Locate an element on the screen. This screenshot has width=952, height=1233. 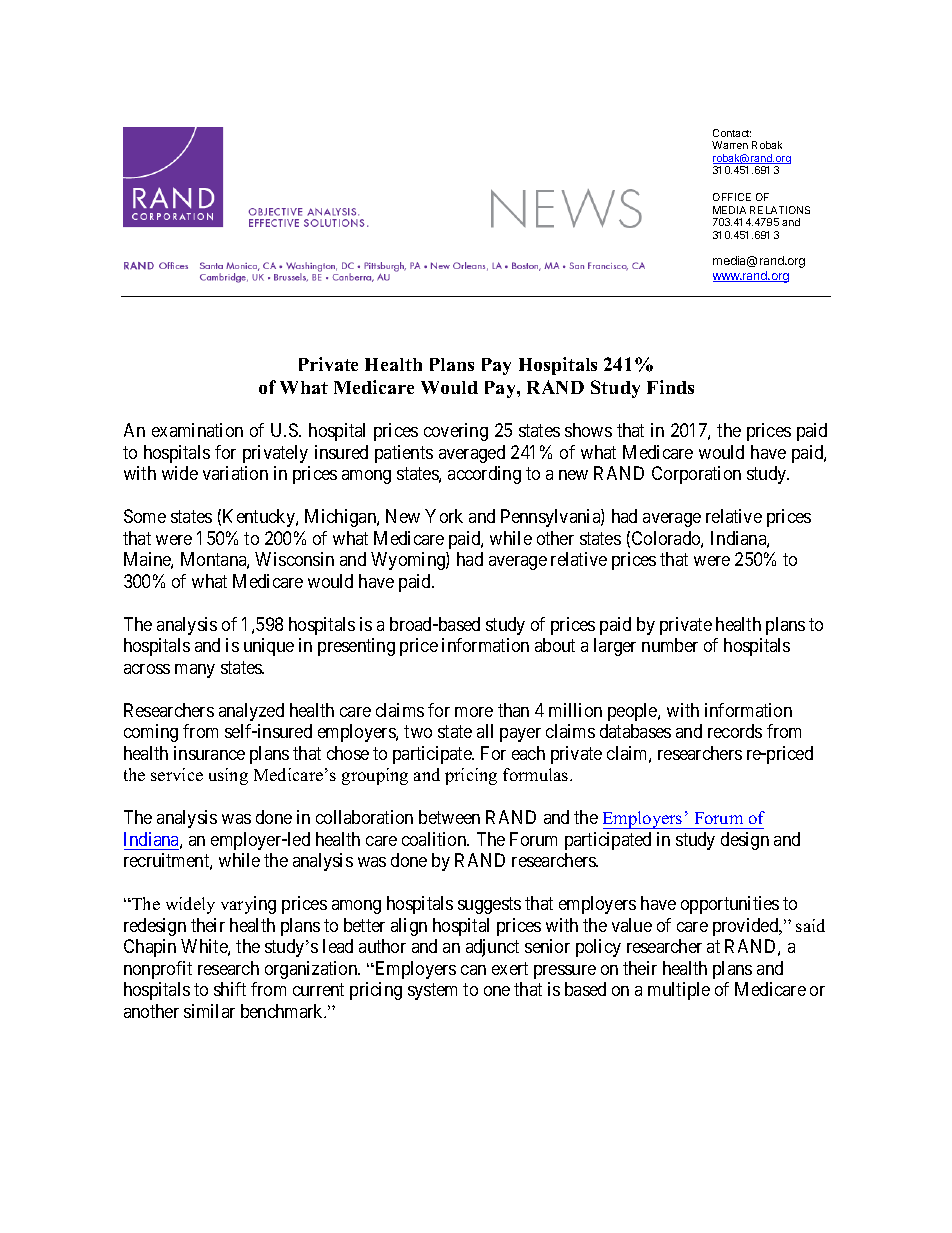
Contact is located at coordinates (732, 133).
